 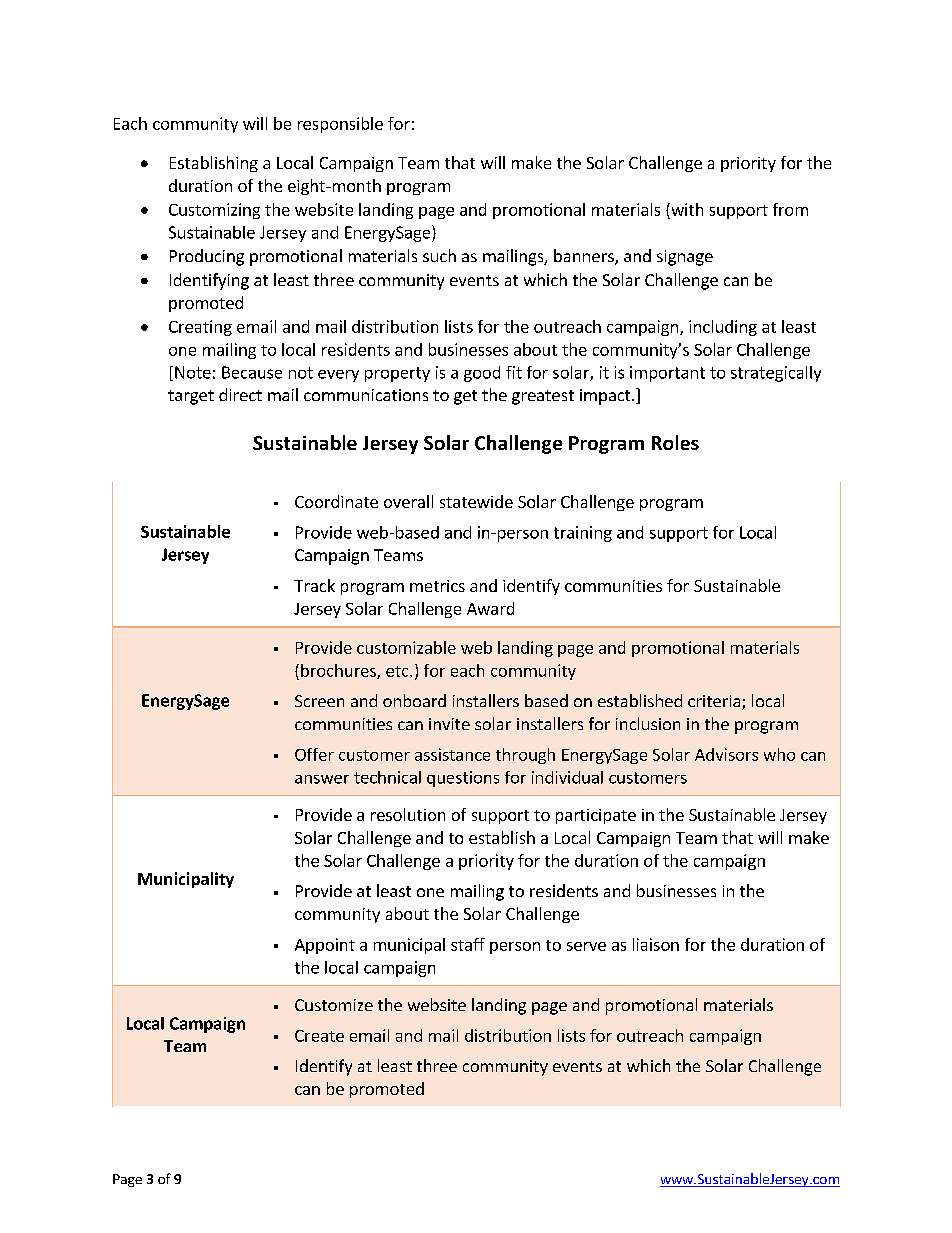 I want to click on Track, so click(x=314, y=585).
